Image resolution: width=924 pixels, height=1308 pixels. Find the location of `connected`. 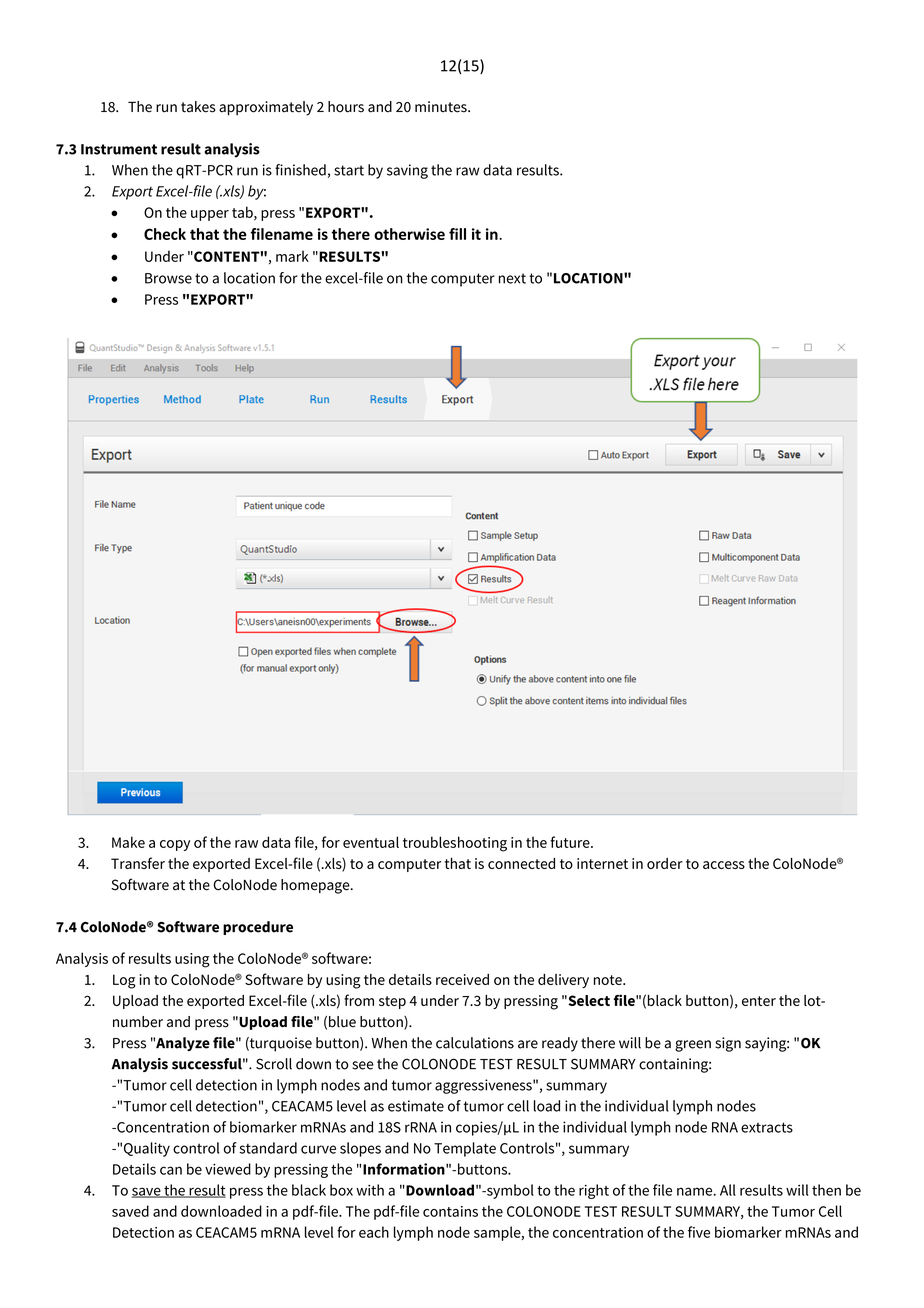

connected is located at coordinates (521, 863).
